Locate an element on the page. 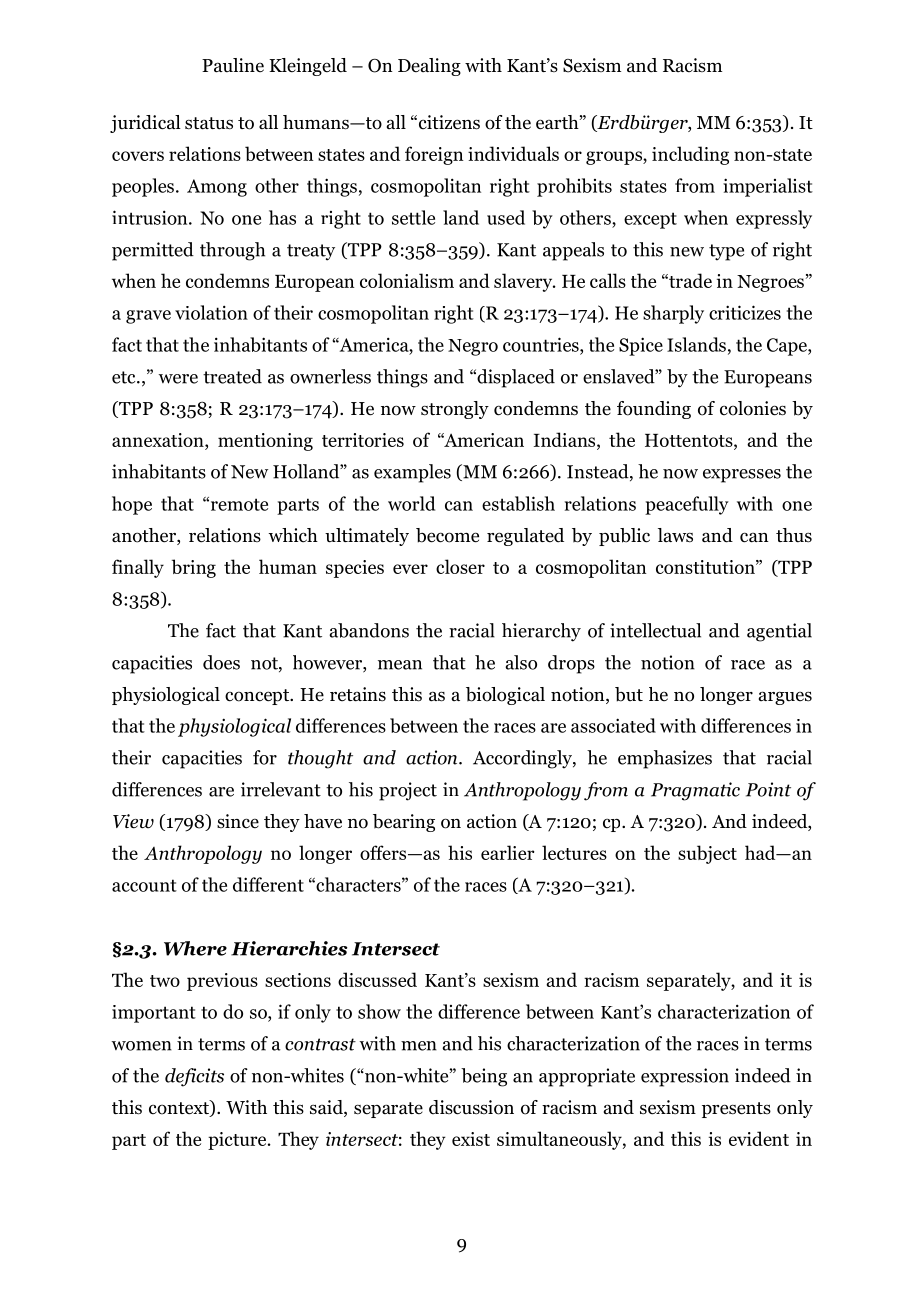  context is located at coordinates (180, 1108).
